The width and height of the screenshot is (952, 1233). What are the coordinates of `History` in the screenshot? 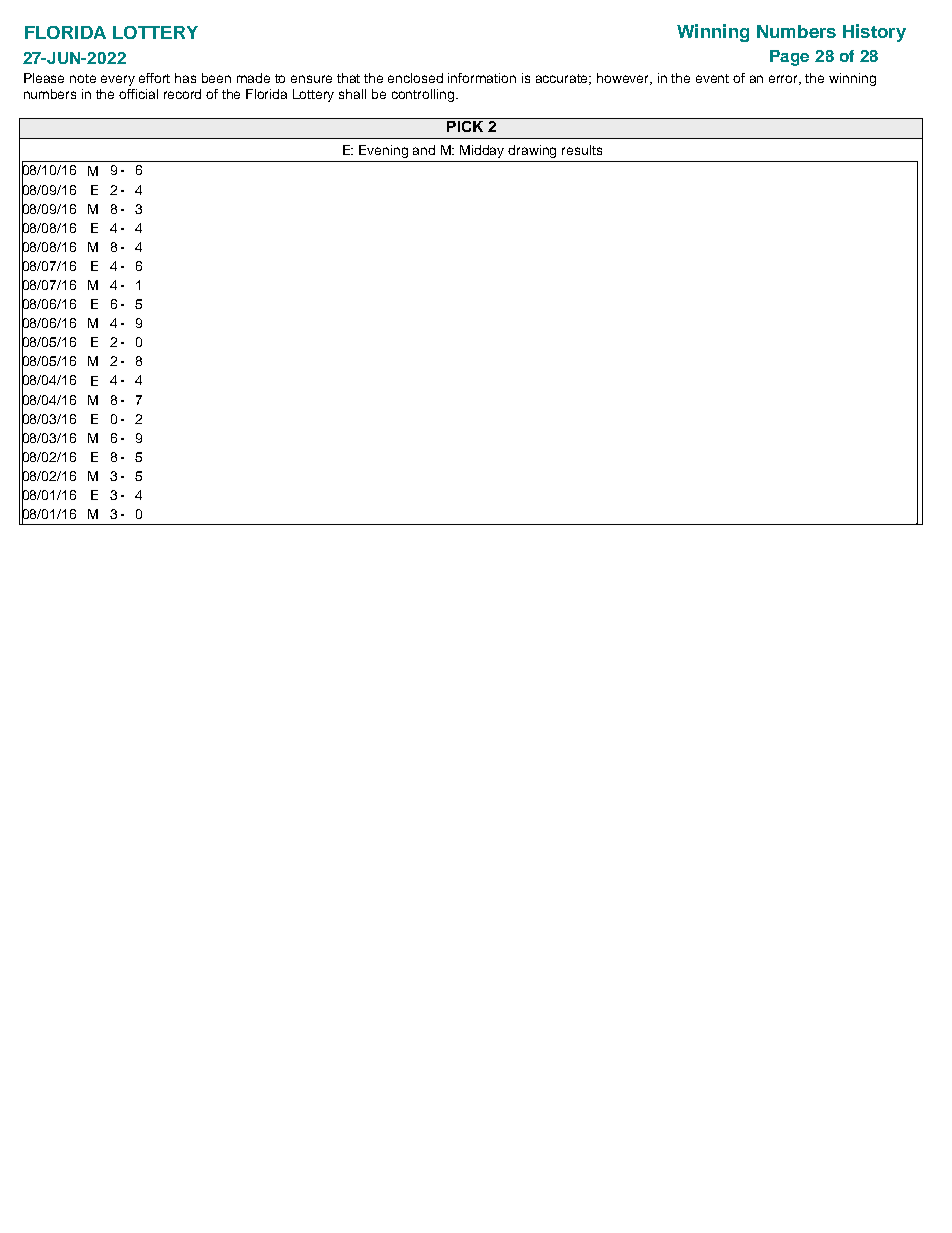 It's located at (874, 33).
